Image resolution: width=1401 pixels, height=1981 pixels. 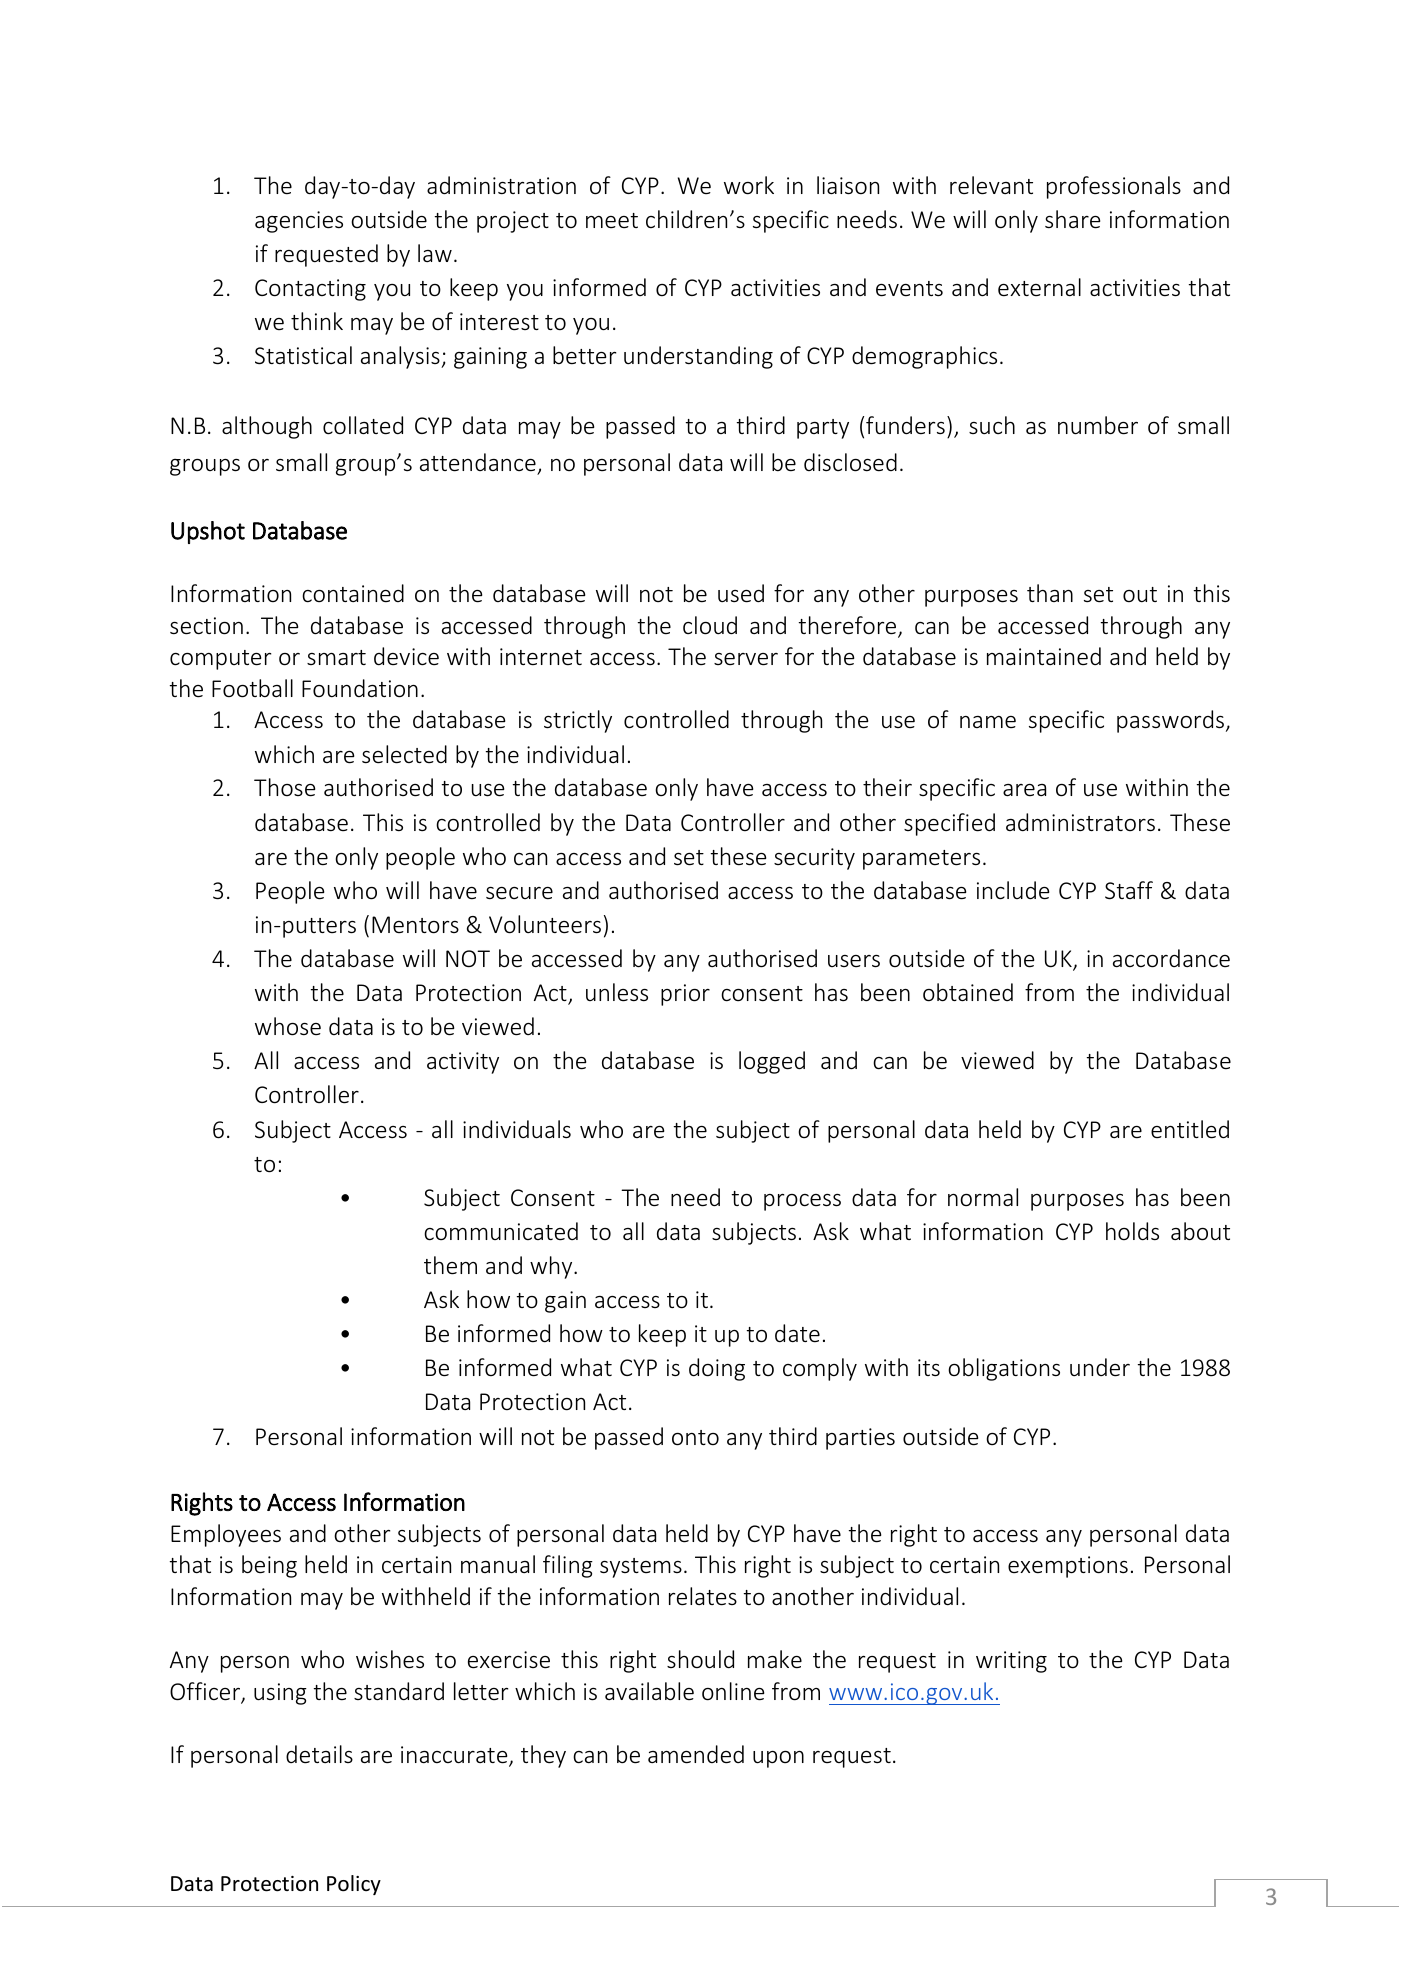 What do you see at coordinates (1072, 219) in the screenshot?
I see `share` at bounding box center [1072, 219].
